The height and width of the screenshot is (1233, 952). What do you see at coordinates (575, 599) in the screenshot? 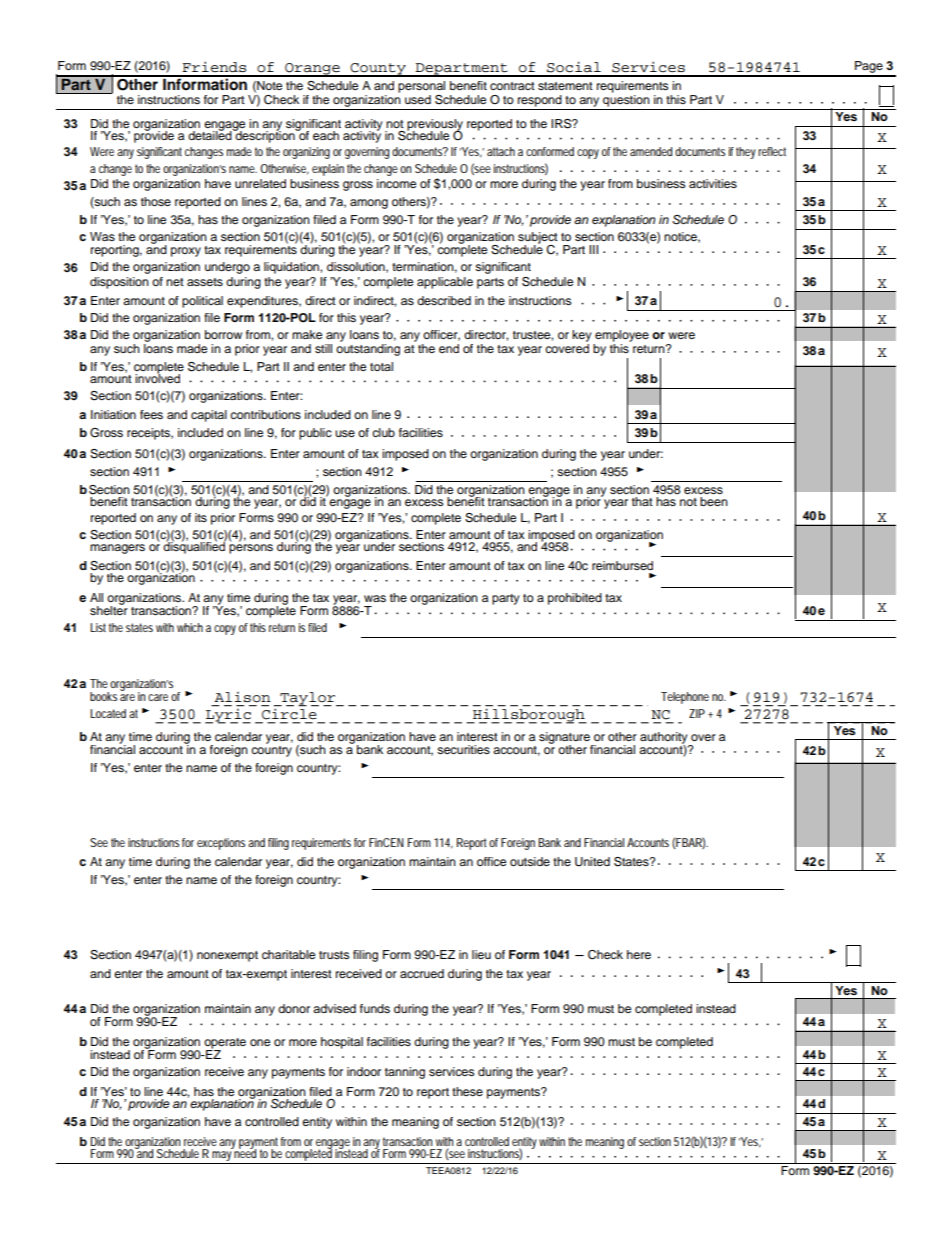
I see `prohibited` at bounding box center [575, 599].
